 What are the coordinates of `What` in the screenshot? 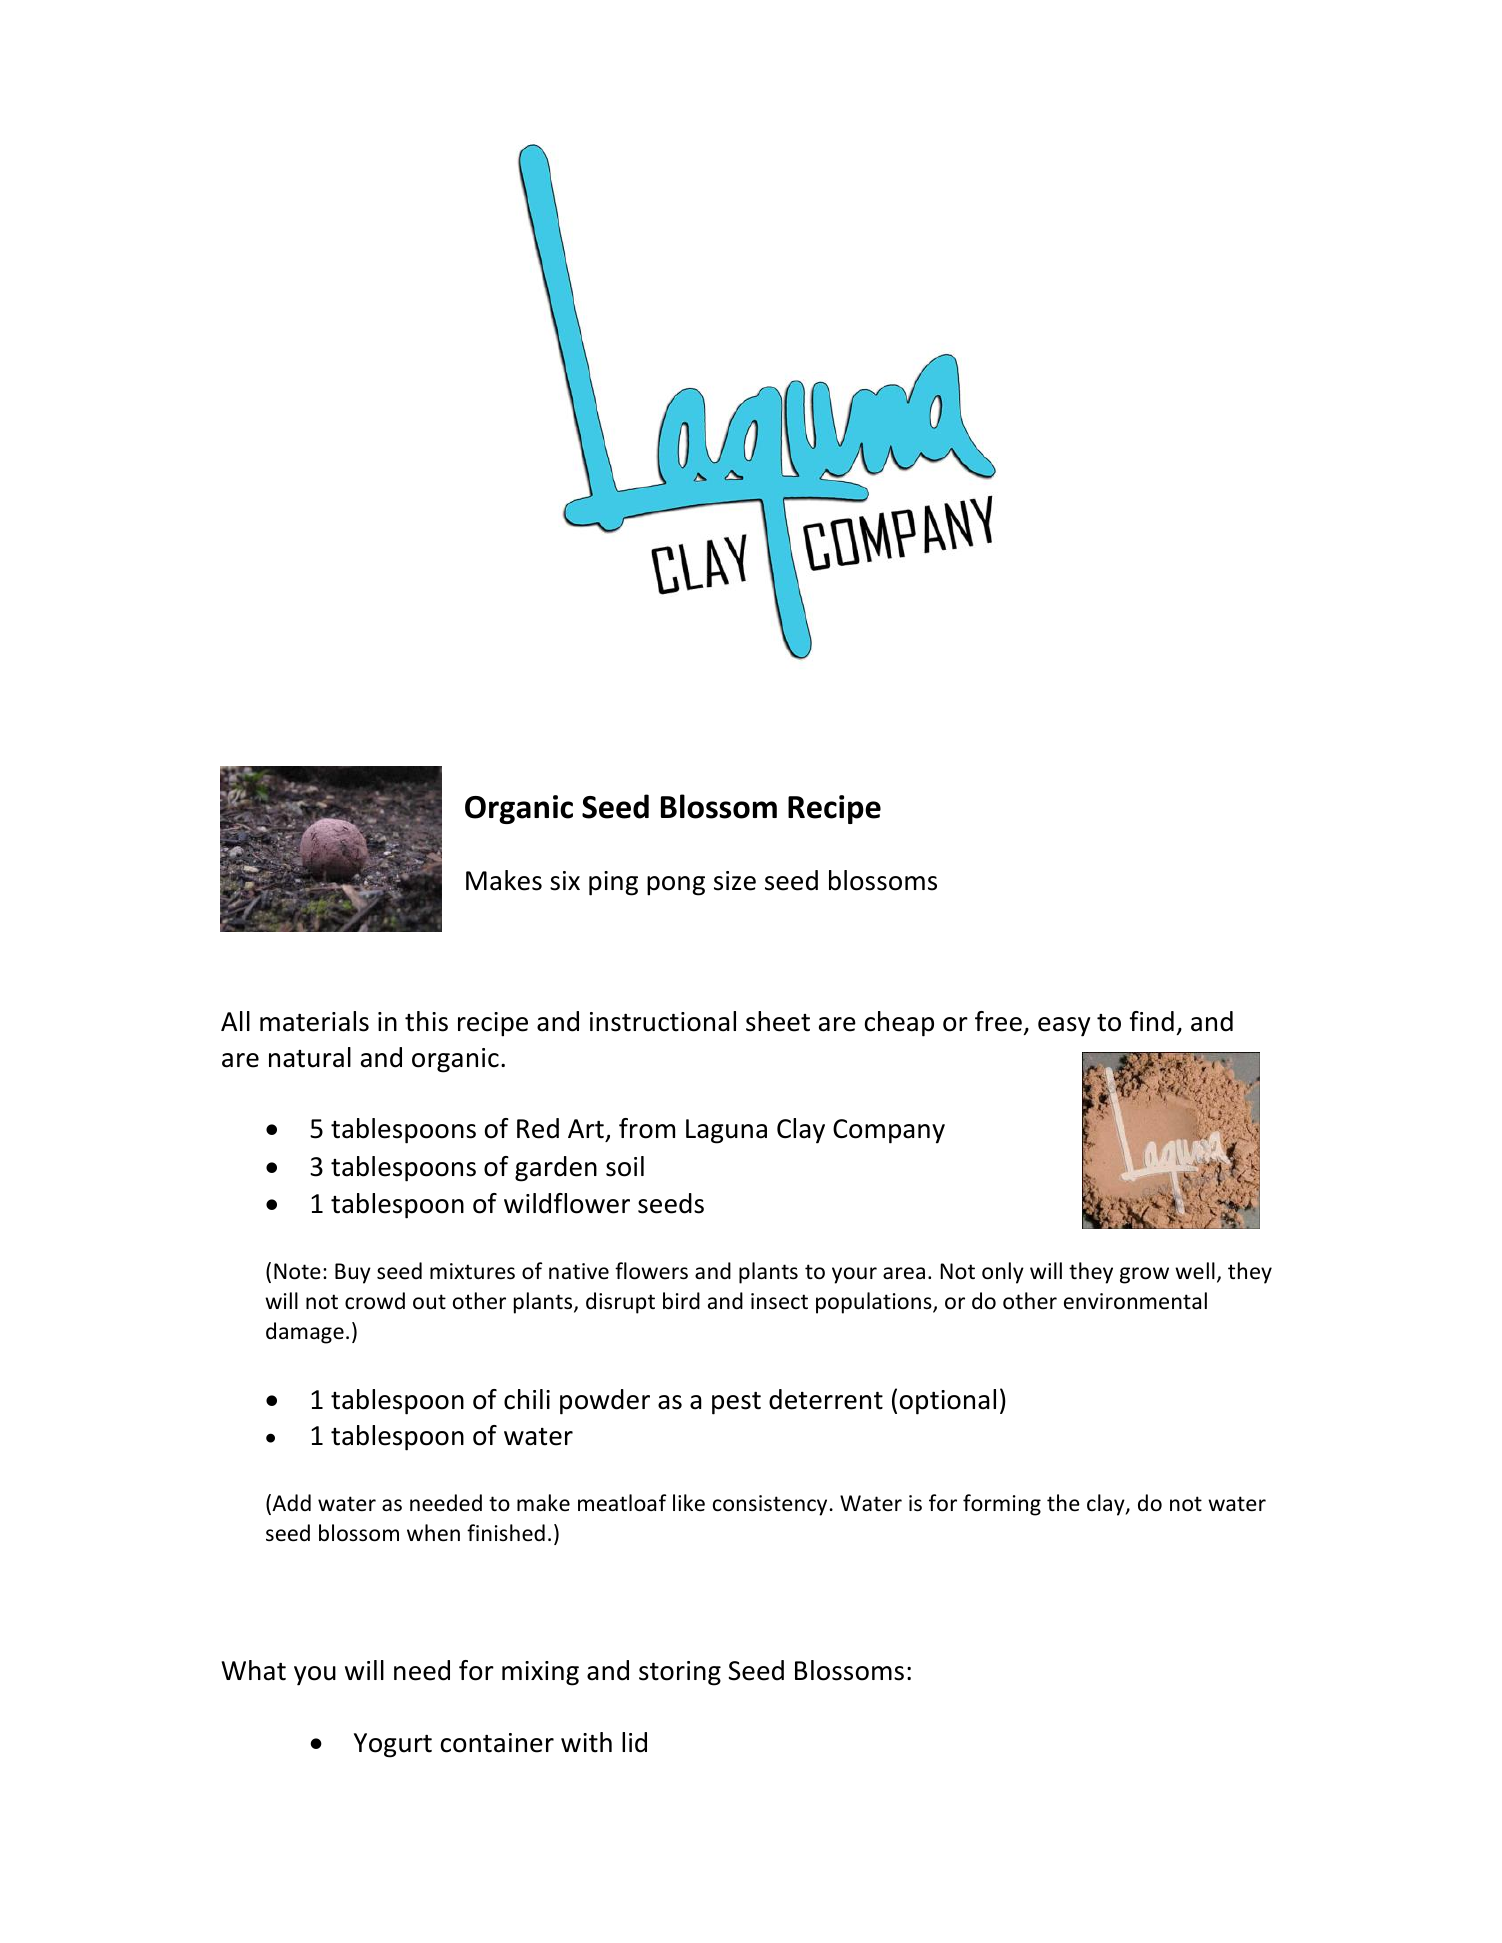 It's located at (253, 1670).
